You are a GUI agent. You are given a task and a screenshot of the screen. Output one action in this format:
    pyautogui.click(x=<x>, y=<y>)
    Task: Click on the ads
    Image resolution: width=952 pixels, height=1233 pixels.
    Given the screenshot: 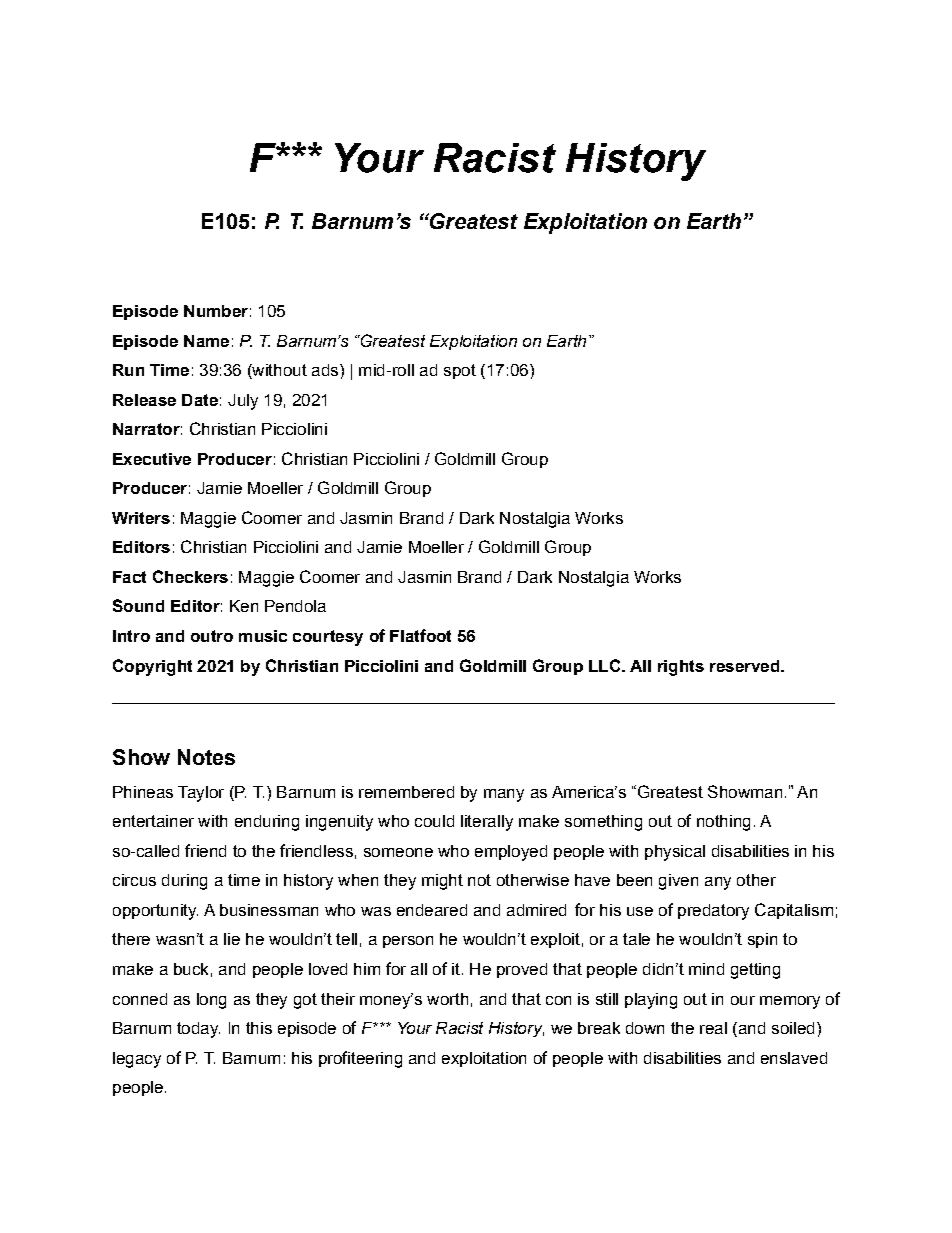 What is the action you would take?
    pyautogui.click(x=326, y=370)
